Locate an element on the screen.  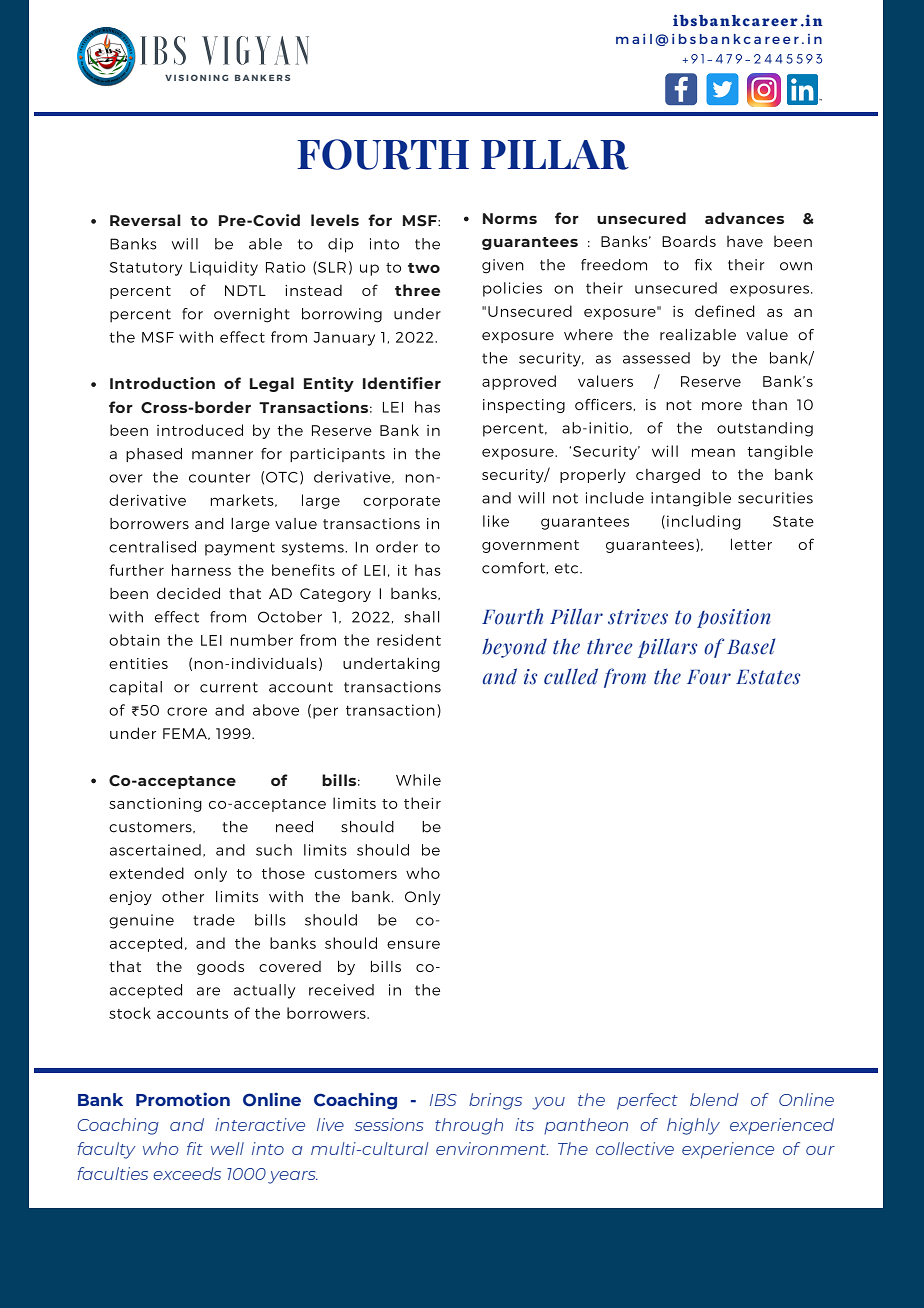
Liquidity is located at coordinates (224, 268).
